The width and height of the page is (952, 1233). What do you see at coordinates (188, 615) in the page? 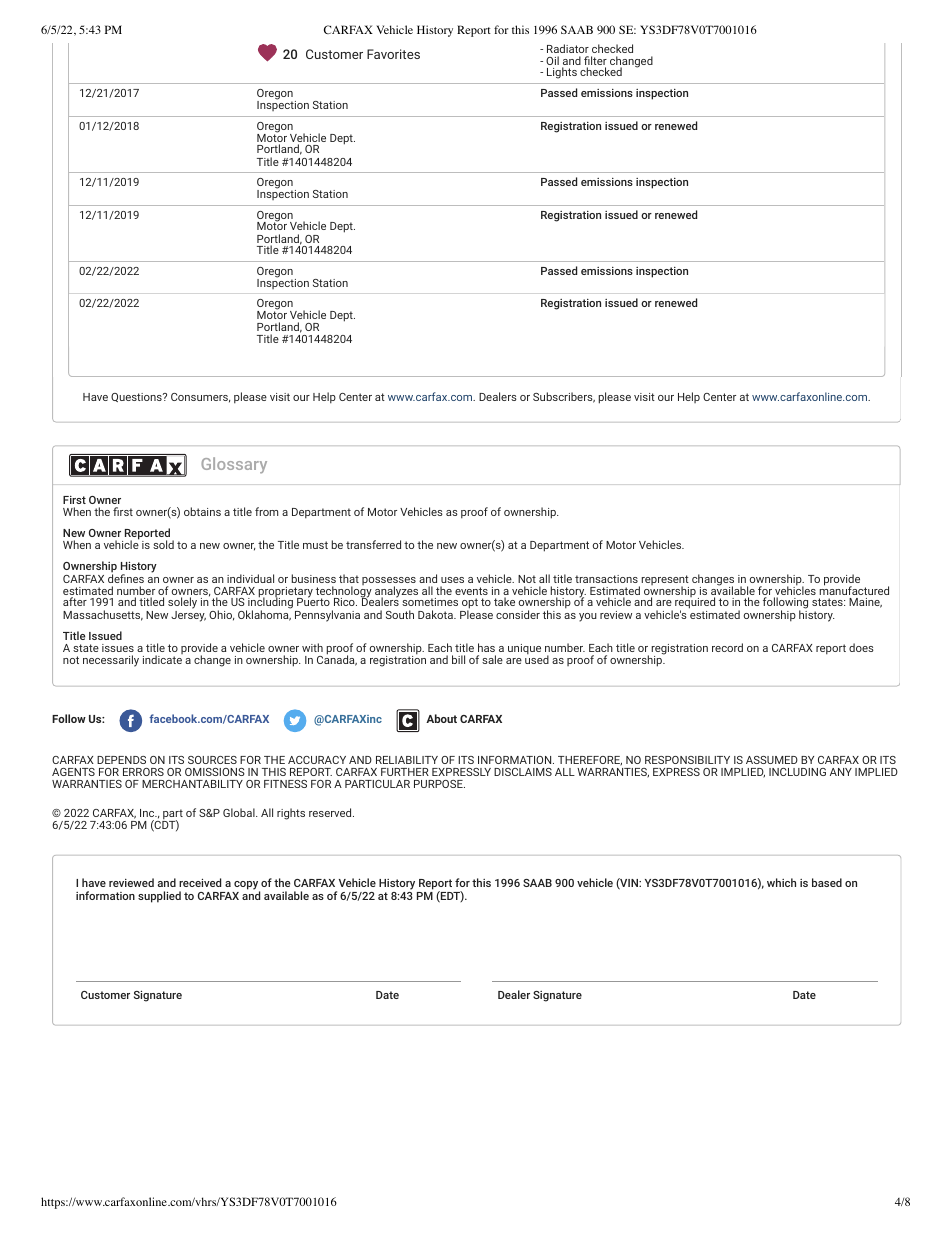
I see `Jersey` at bounding box center [188, 615].
